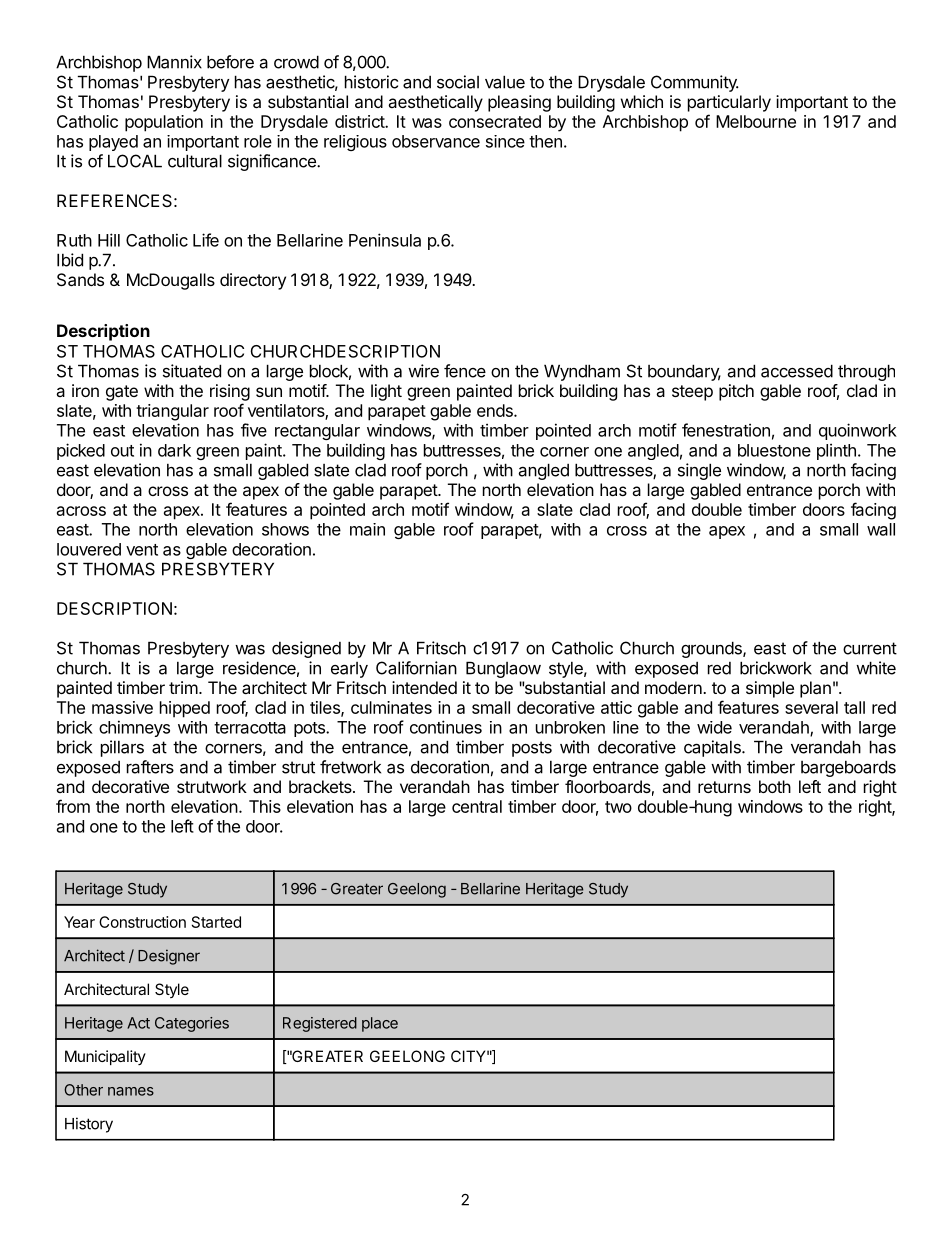 This image has height=1233, width=952. I want to click on fence, so click(465, 371).
